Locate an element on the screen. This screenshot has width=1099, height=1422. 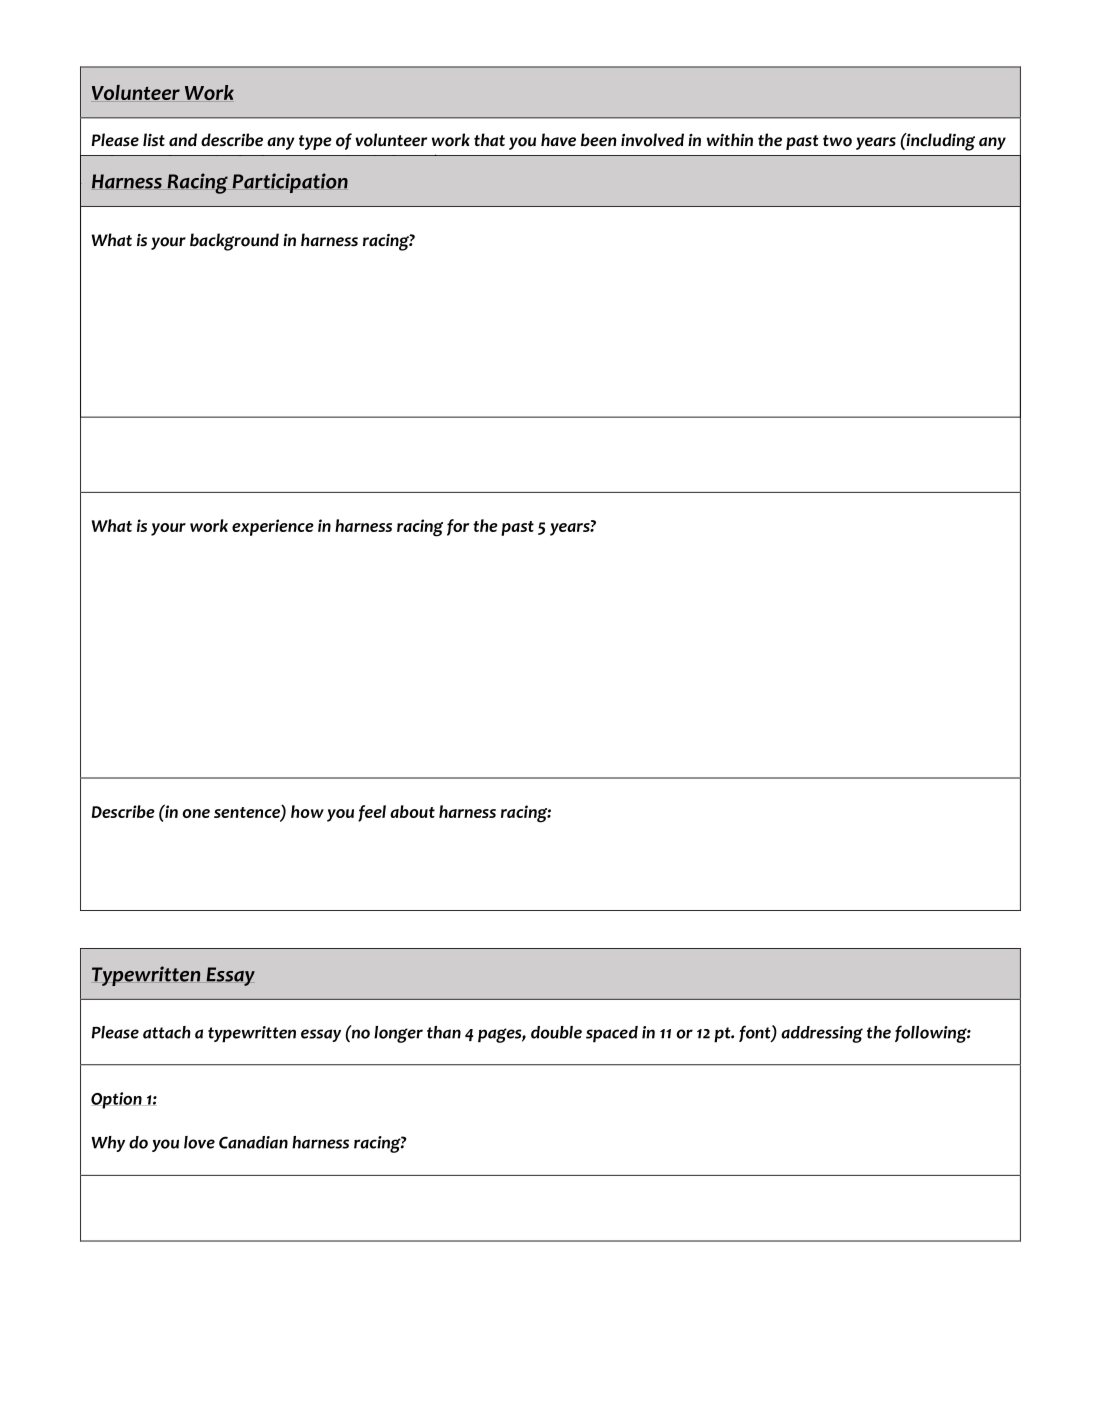
for is located at coordinates (458, 527).
